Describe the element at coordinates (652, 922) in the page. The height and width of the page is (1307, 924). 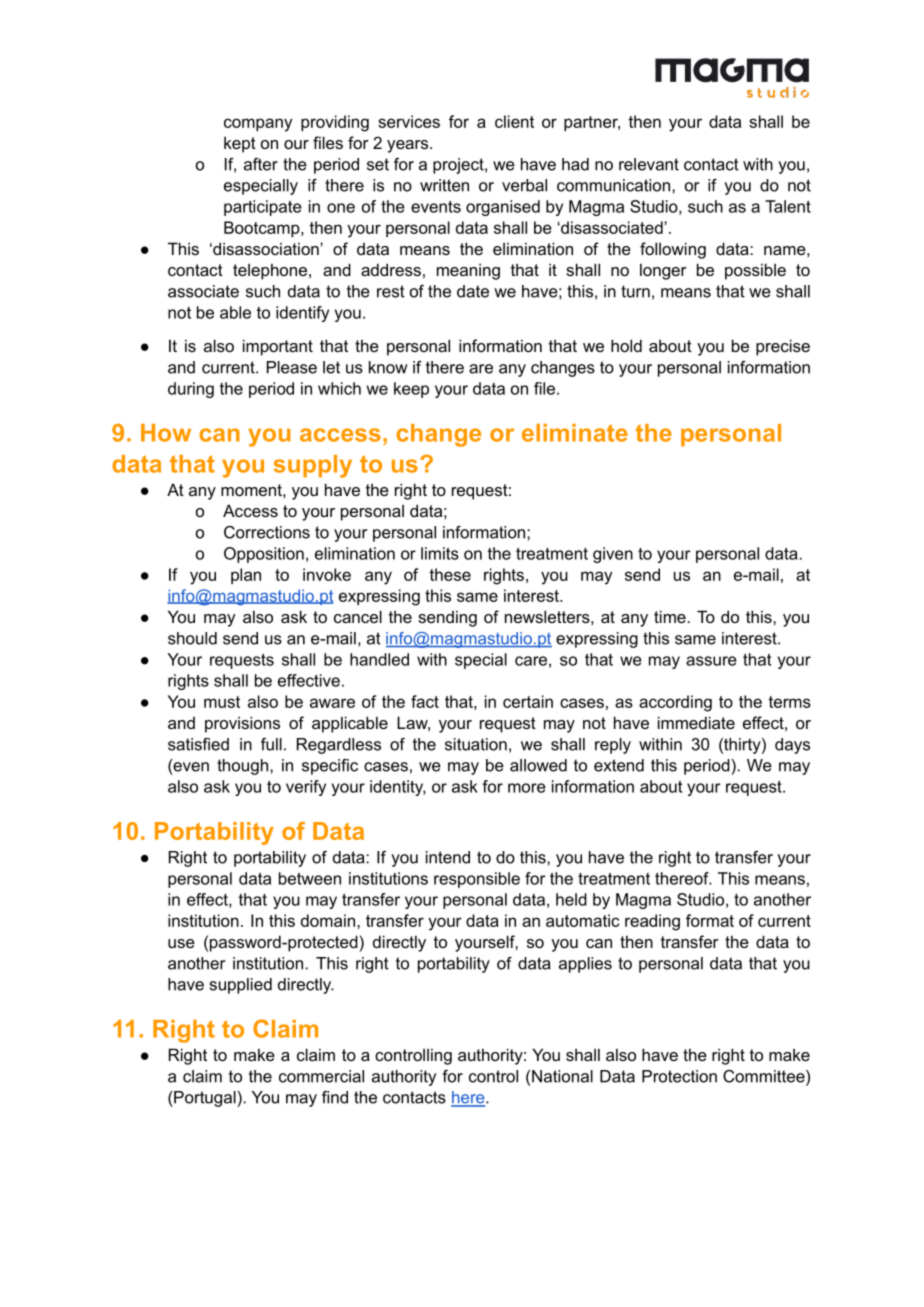
I see `reading` at that location.
